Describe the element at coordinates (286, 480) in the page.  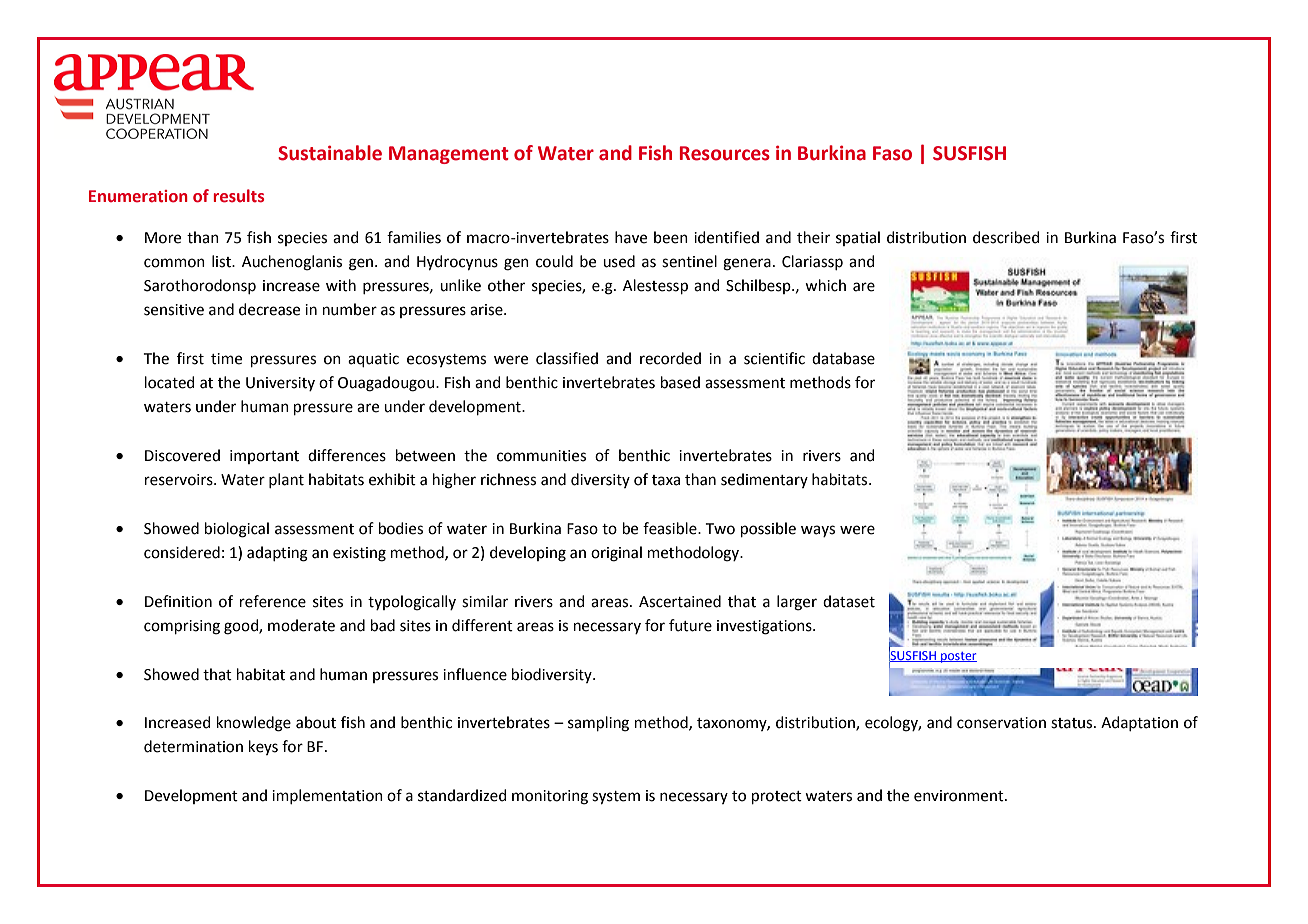
I see `plant` at that location.
